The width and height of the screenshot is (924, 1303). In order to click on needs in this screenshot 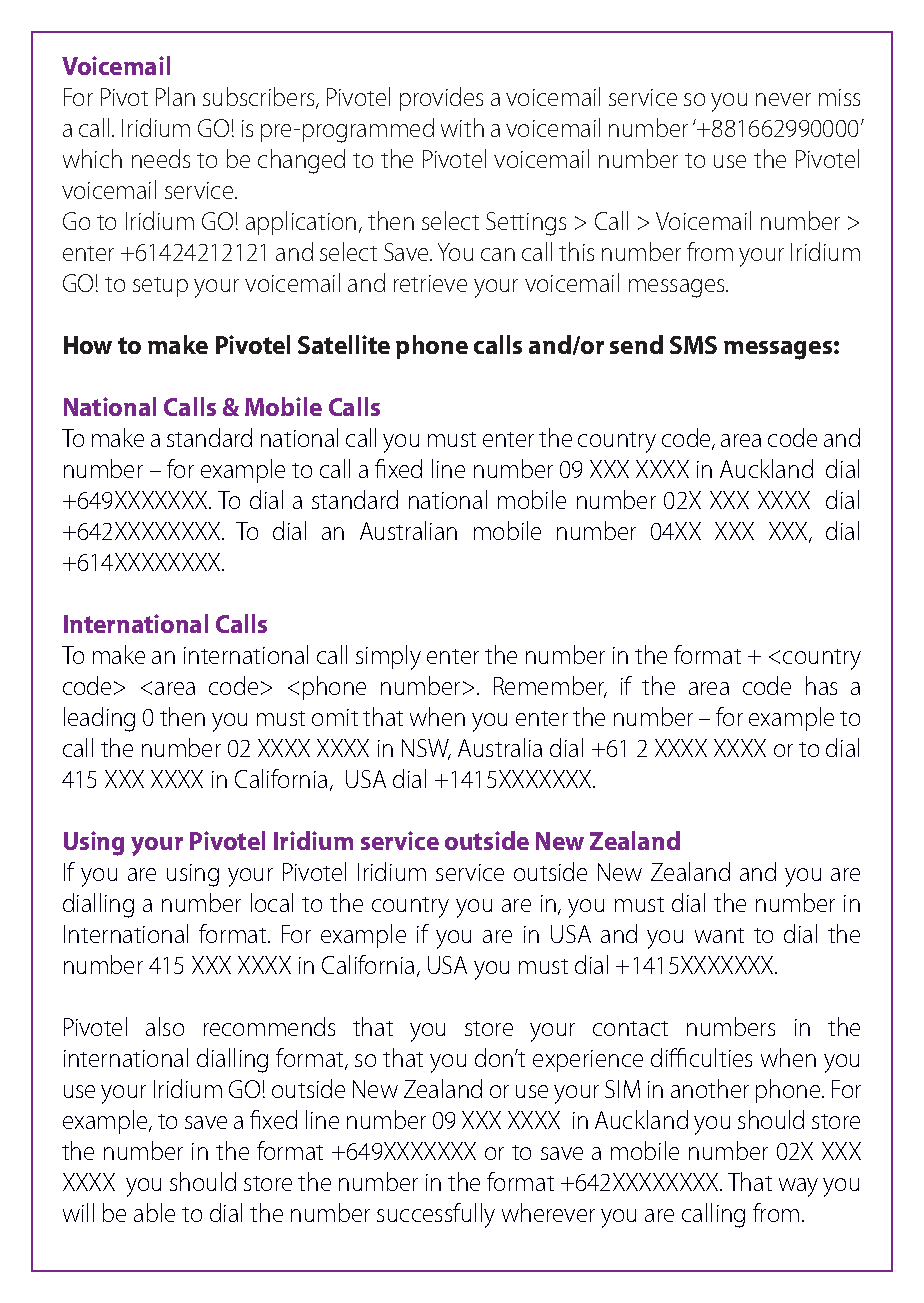, I will do `click(161, 158)`.
